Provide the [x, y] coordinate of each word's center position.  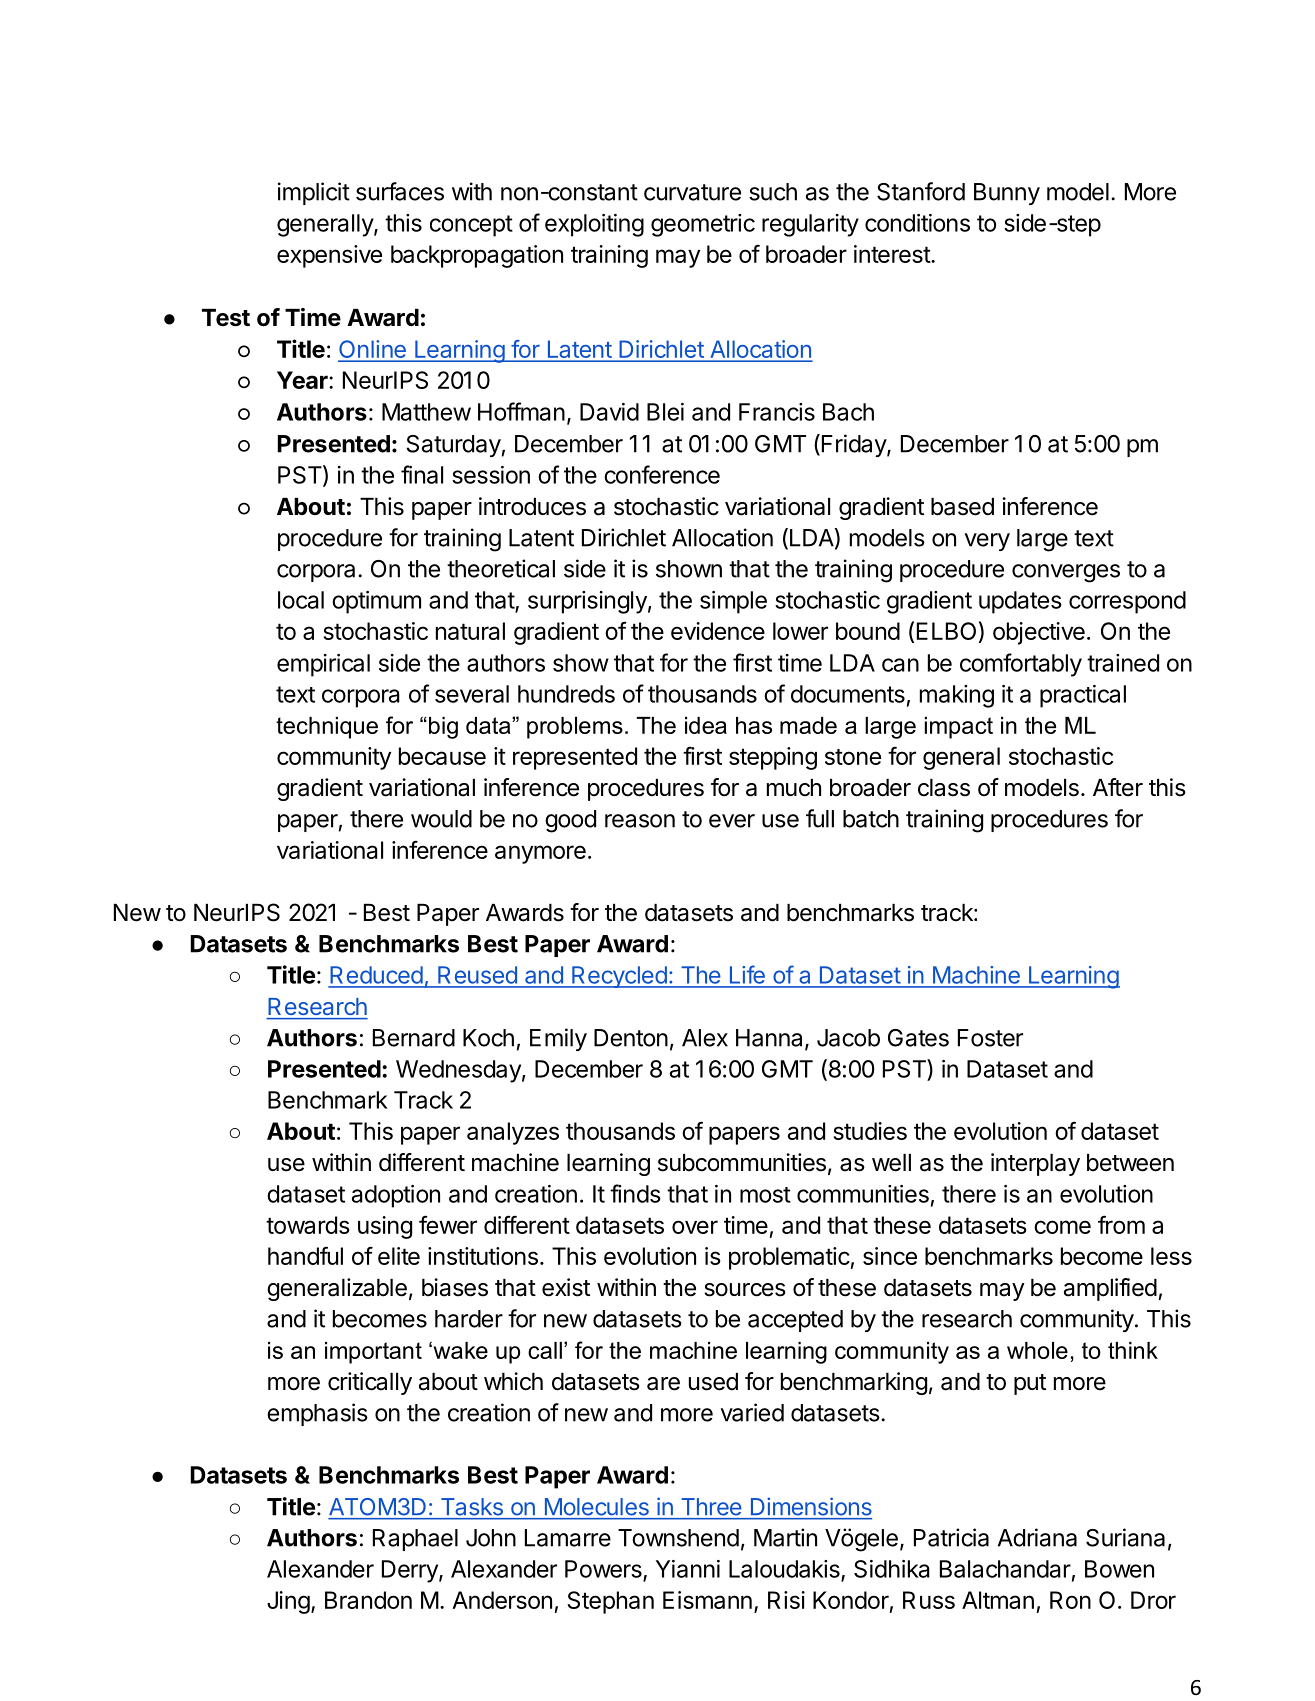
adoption [396, 1196]
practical [1083, 696]
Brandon [368, 1600]
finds [635, 1193]
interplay [1035, 1164]
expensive [329, 256]
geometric [703, 225]
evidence [718, 631]
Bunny [1007, 194]
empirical [323, 665]
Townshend [678, 1538]
